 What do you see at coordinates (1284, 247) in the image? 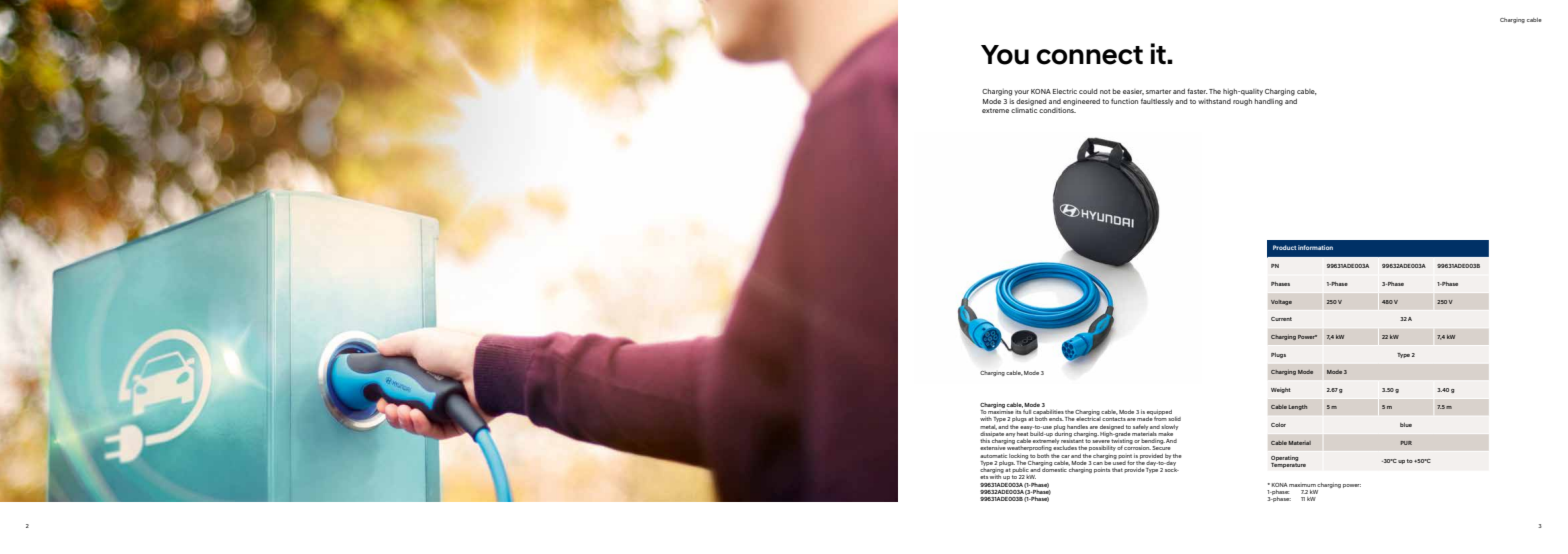
I see `Product` at bounding box center [1284, 247].
